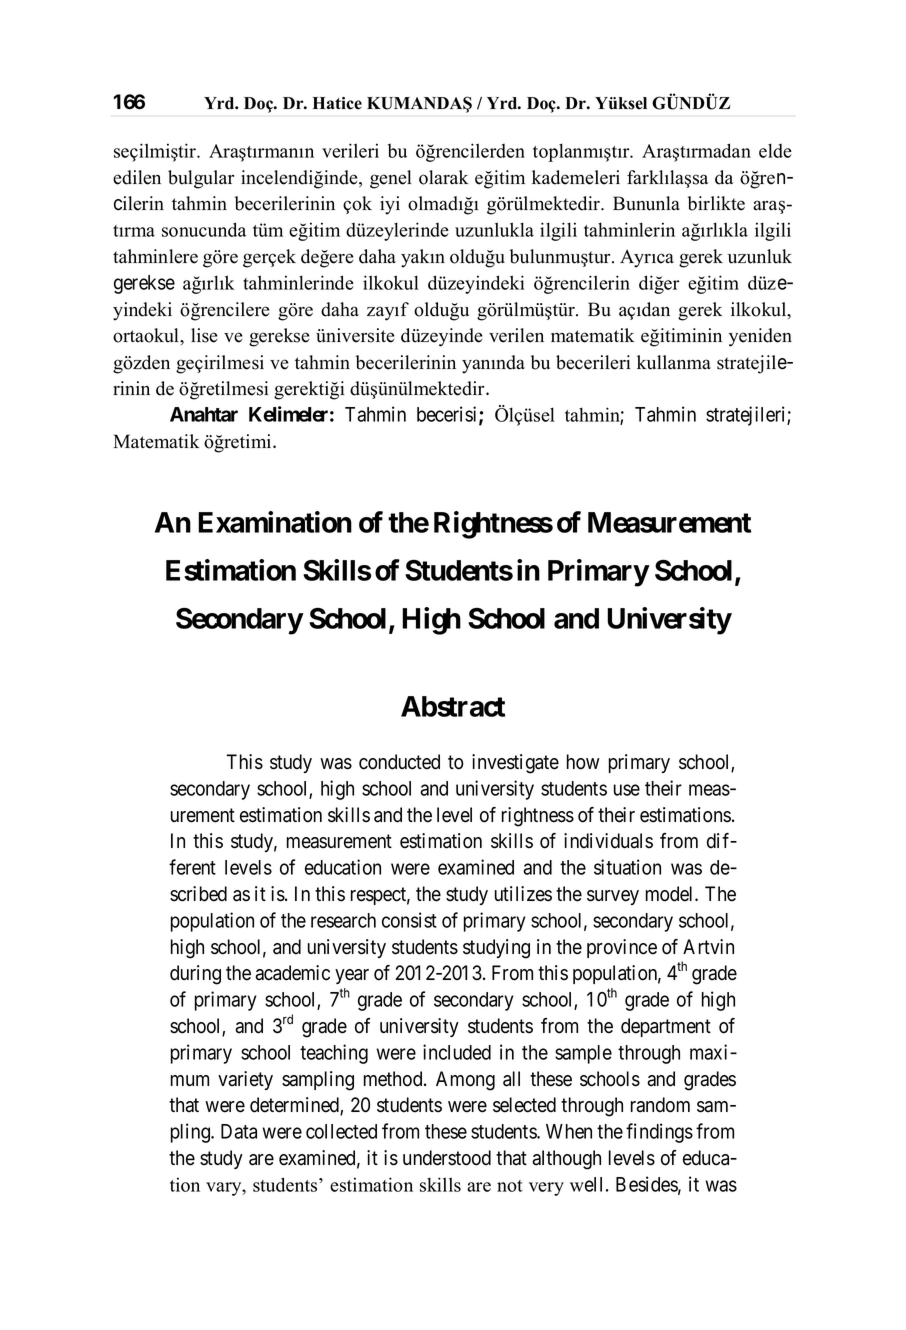  Describe the element at coordinates (453, 706) in the document. I see `Abstract` at that location.
